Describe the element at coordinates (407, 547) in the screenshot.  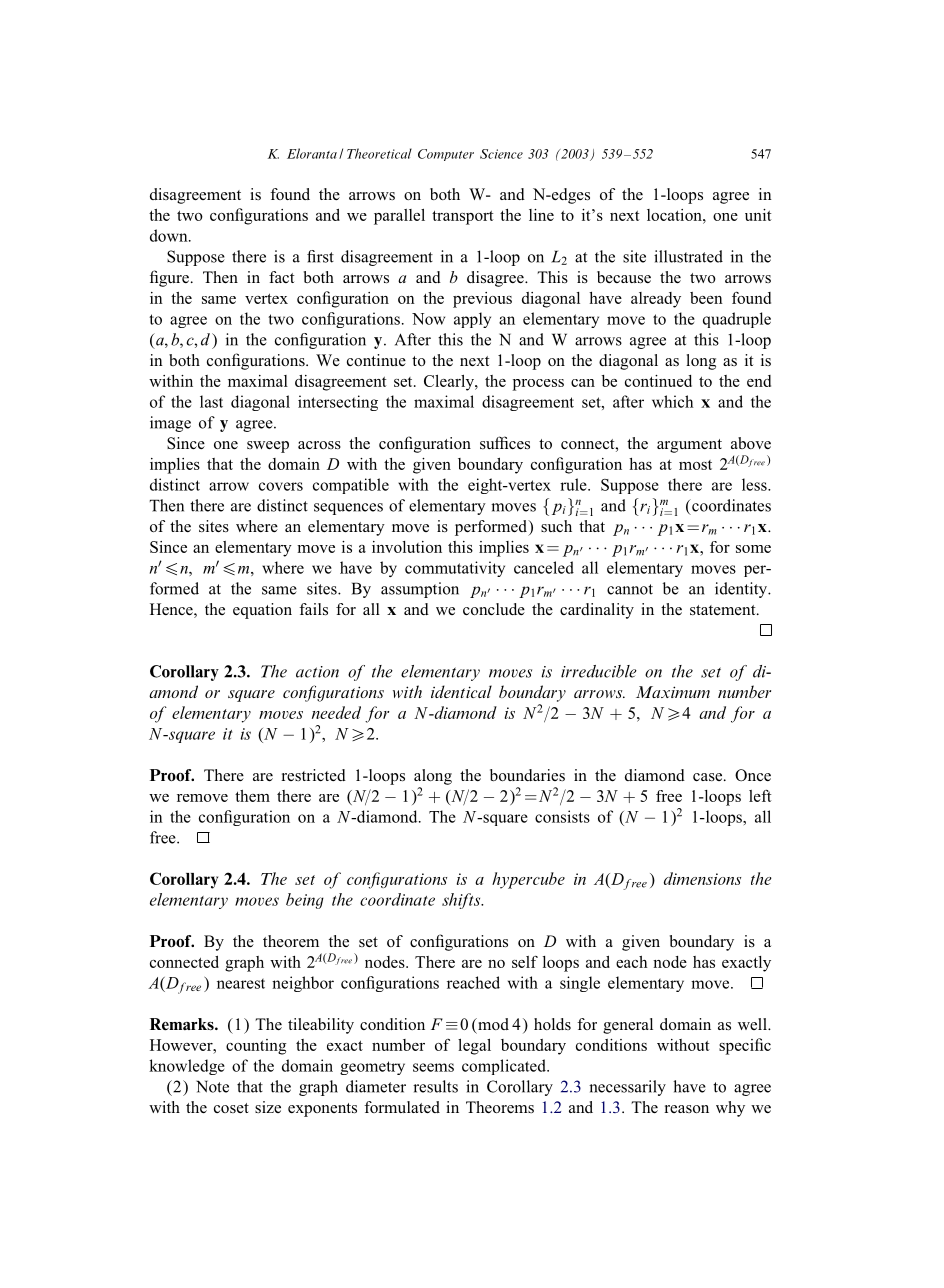
I see `involution` at that location.
